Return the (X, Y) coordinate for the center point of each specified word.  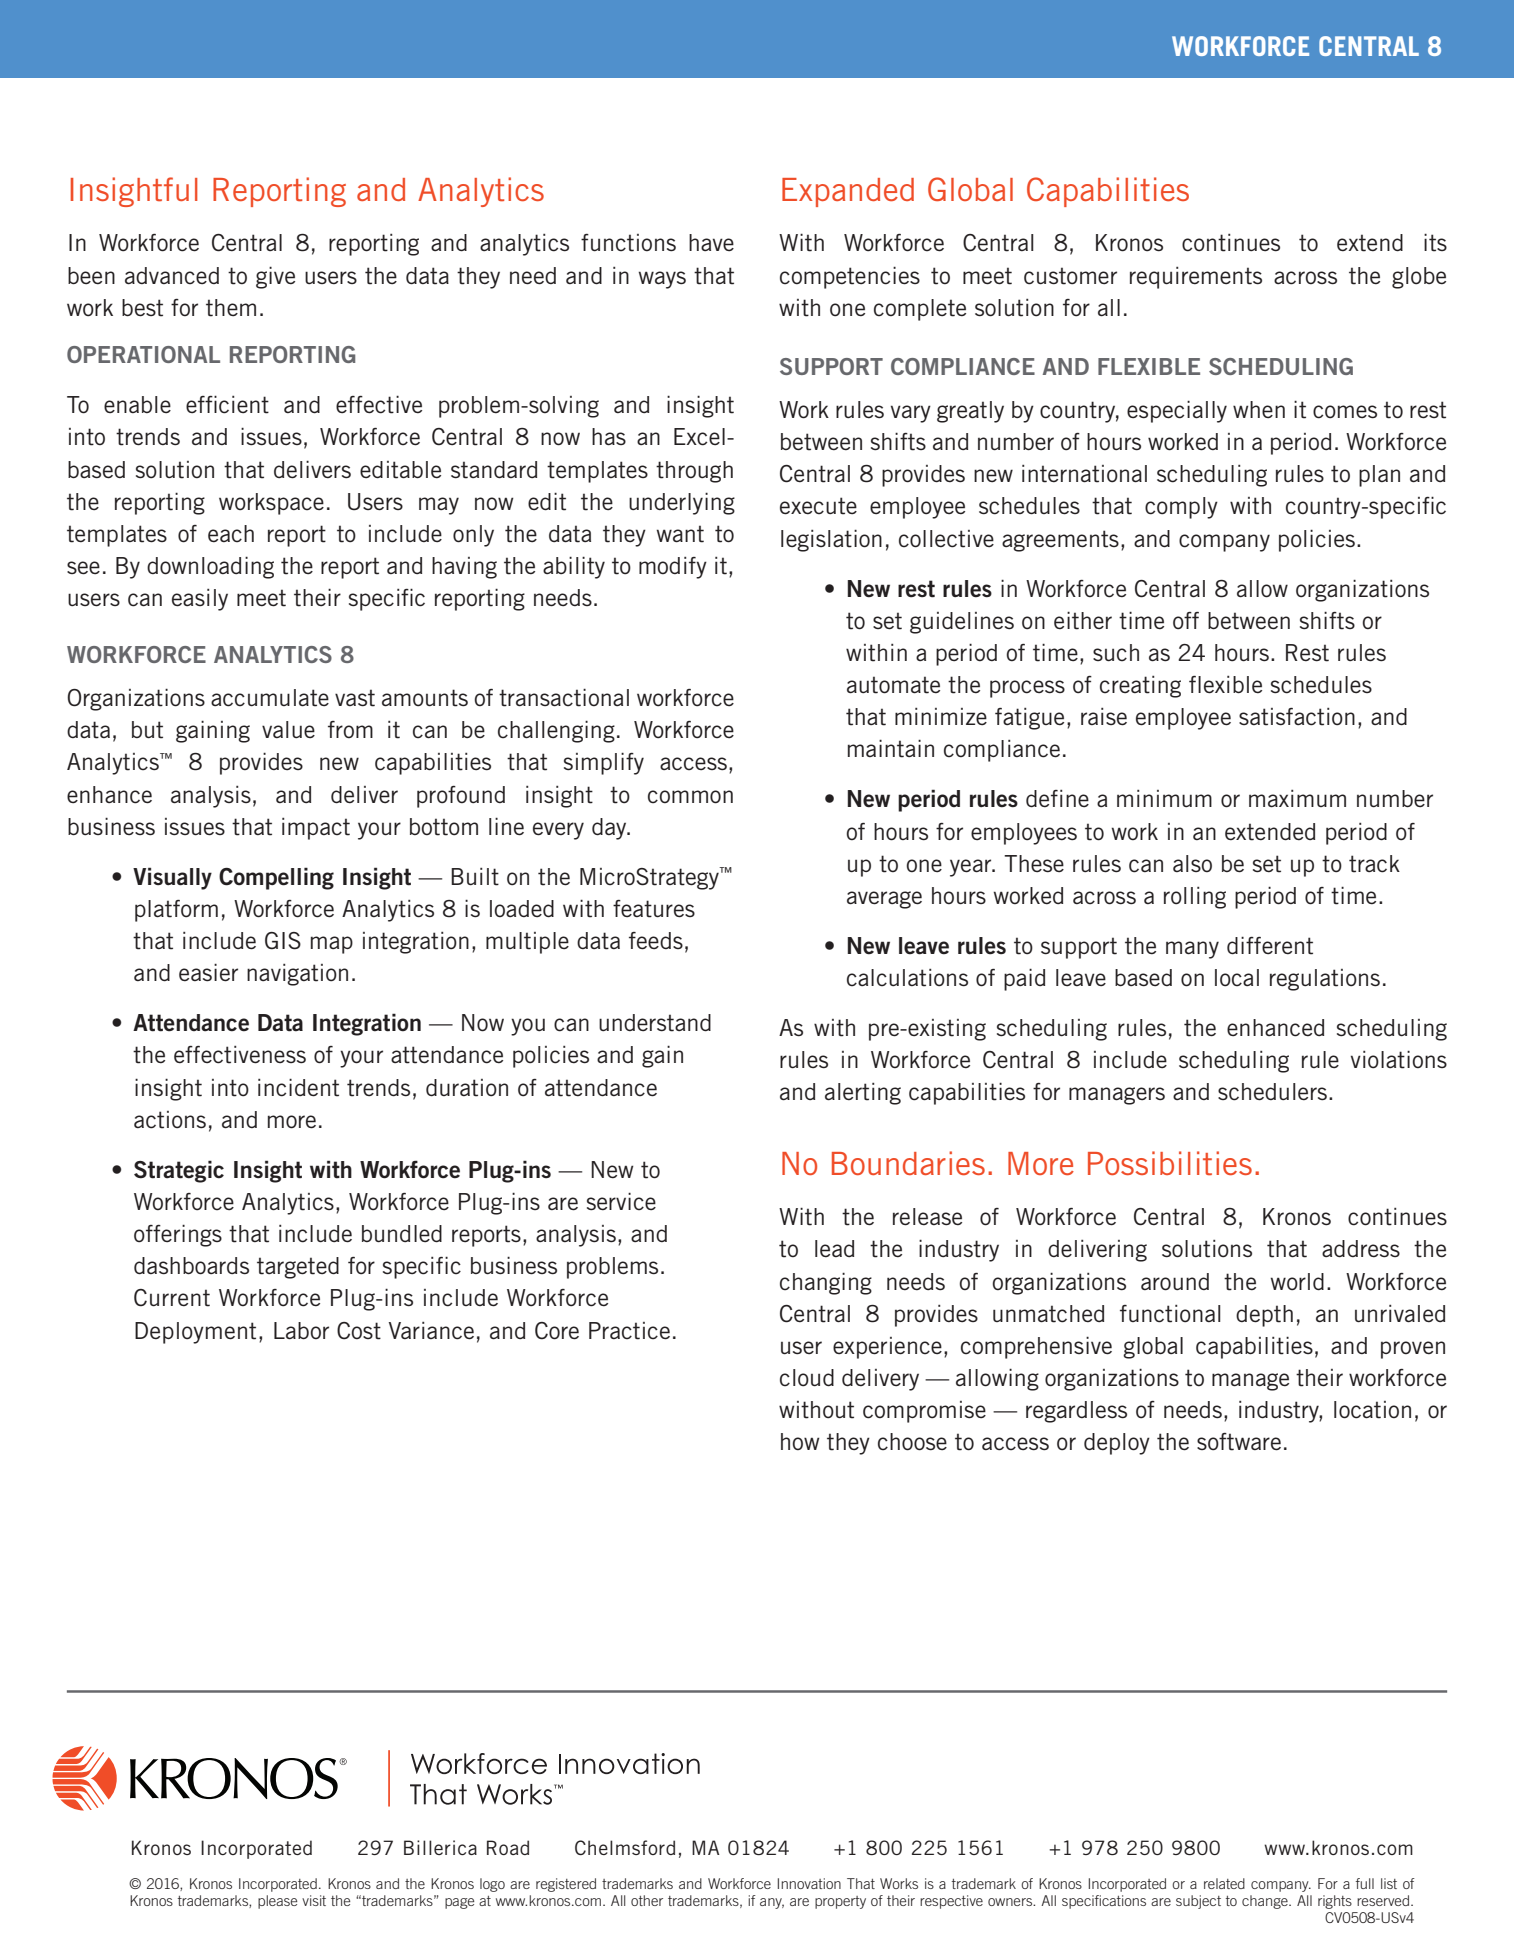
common (690, 797)
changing (826, 1283)
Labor (301, 1331)
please (277, 1902)
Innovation (809, 1883)
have (711, 243)
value (288, 730)
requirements (1196, 278)
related (1224, 1883)
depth (1264, 1316)
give (275, 277)
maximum (1297, 799)
